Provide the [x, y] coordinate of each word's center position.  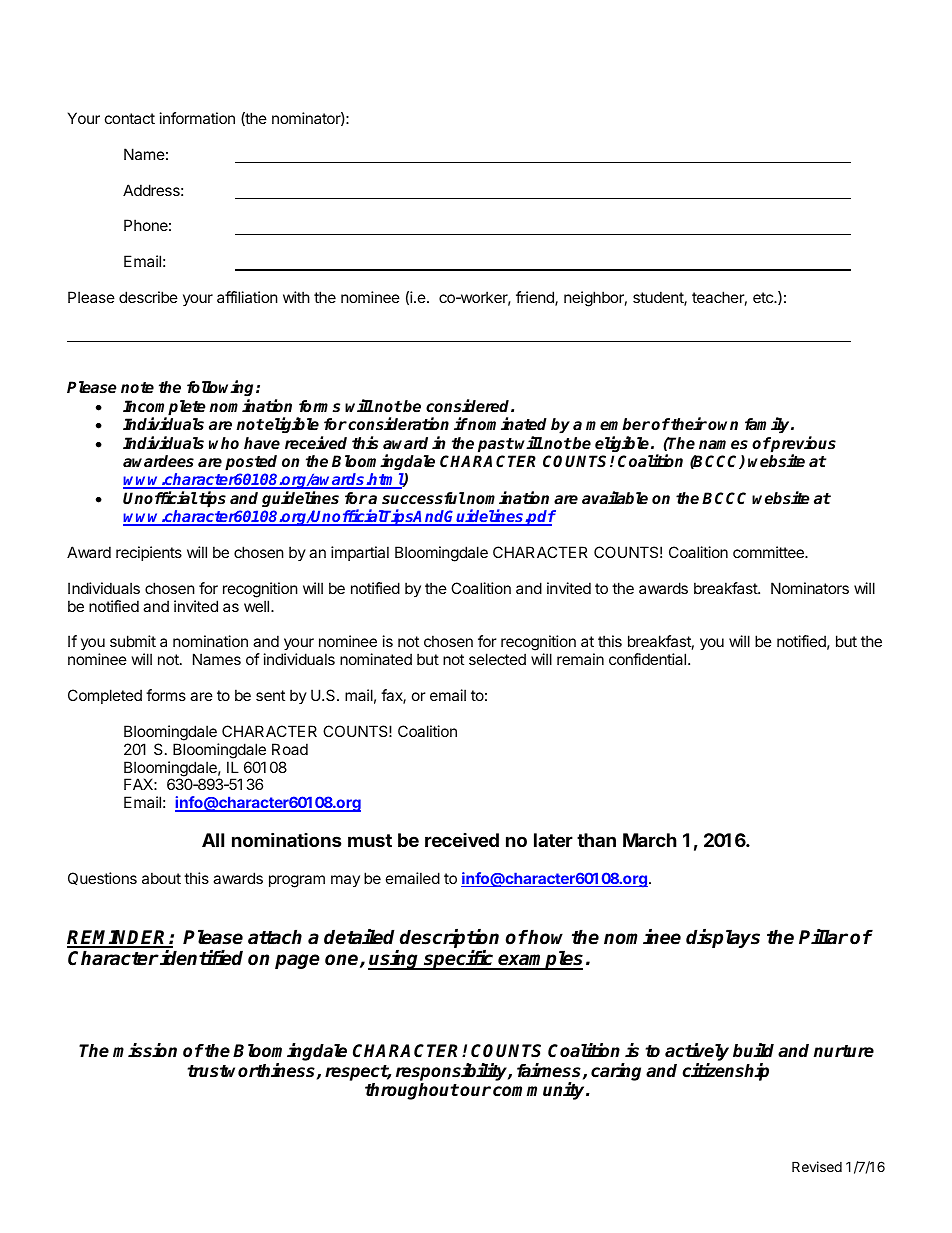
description [449, 938]
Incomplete [164, 409]
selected [497, 659]
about [161, 878]
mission [145, 1050]
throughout [412, 1091]
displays [723, 938]
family [768, 425]
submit [133, 641]
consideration [398, 424]
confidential [649, 659]
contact [130, 118]
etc [764, 297]
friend [536, 298]
